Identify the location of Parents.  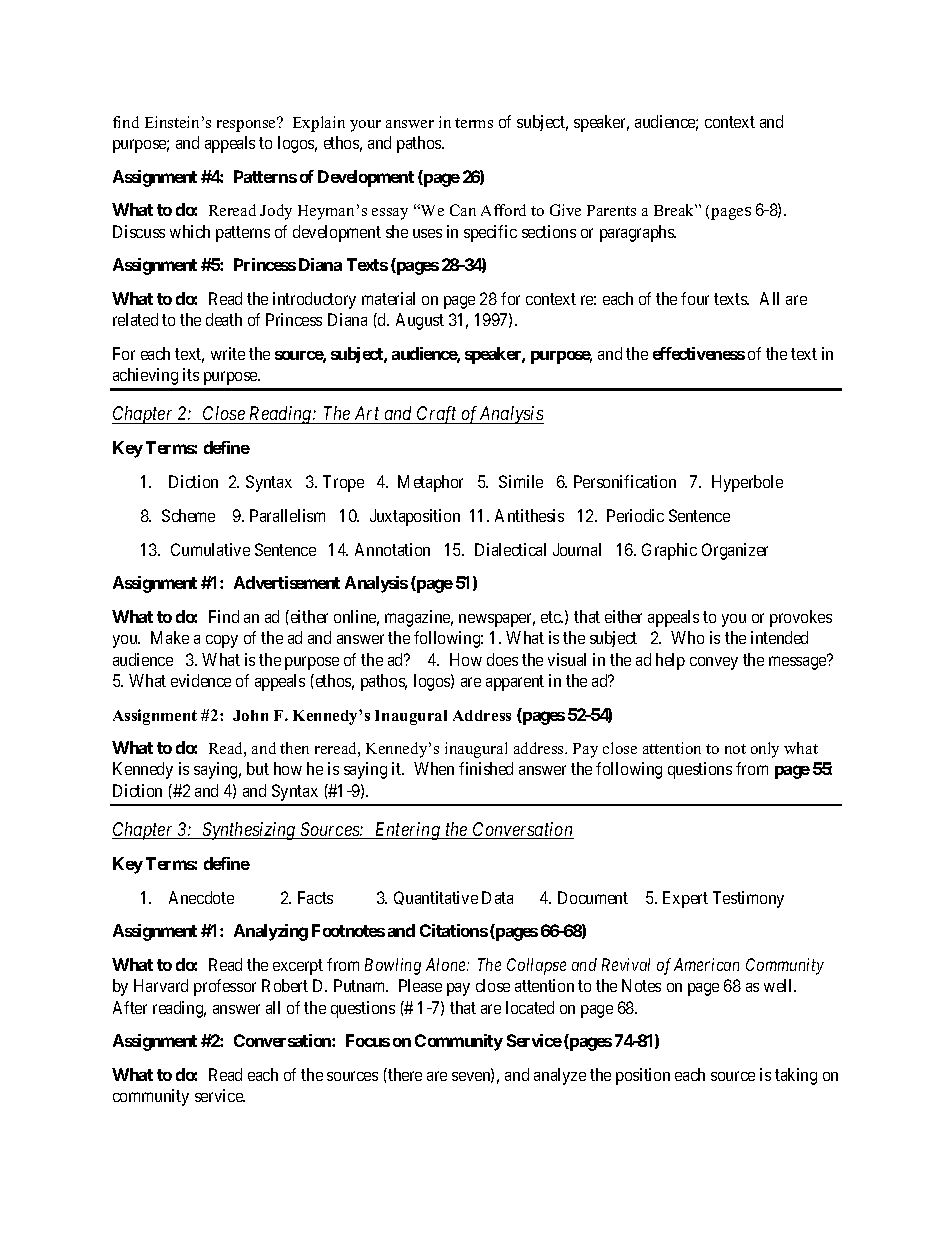
(611, 210).
